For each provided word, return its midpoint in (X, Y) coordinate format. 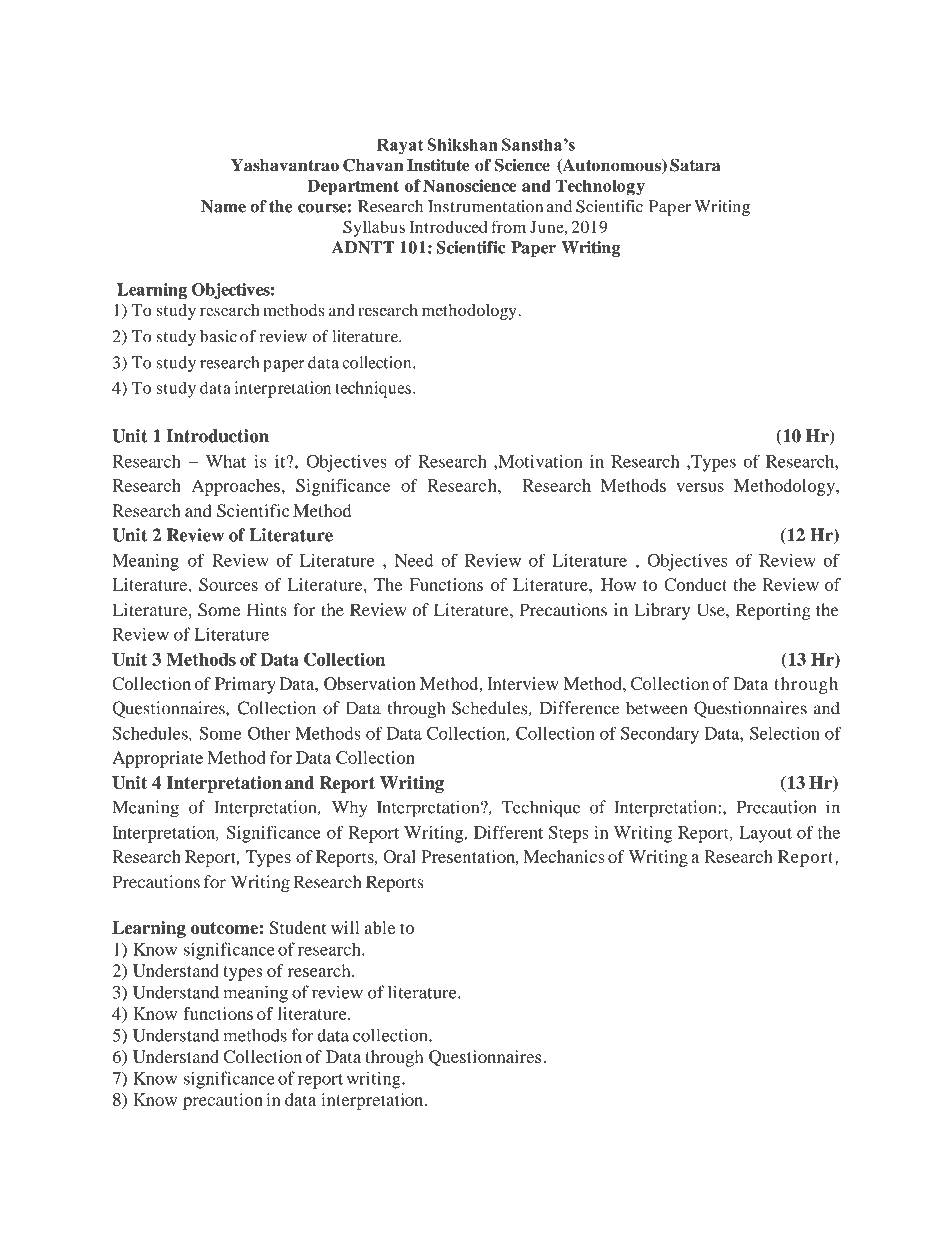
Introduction (217, 436)
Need (414, 560)
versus (700, 487)
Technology (600, 187)
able (380, 927)
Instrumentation (485, 206)
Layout (765, 834)
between (656, 708)
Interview (523, 683)
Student (298, 927)
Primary (245, 685)
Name (223, 206)
